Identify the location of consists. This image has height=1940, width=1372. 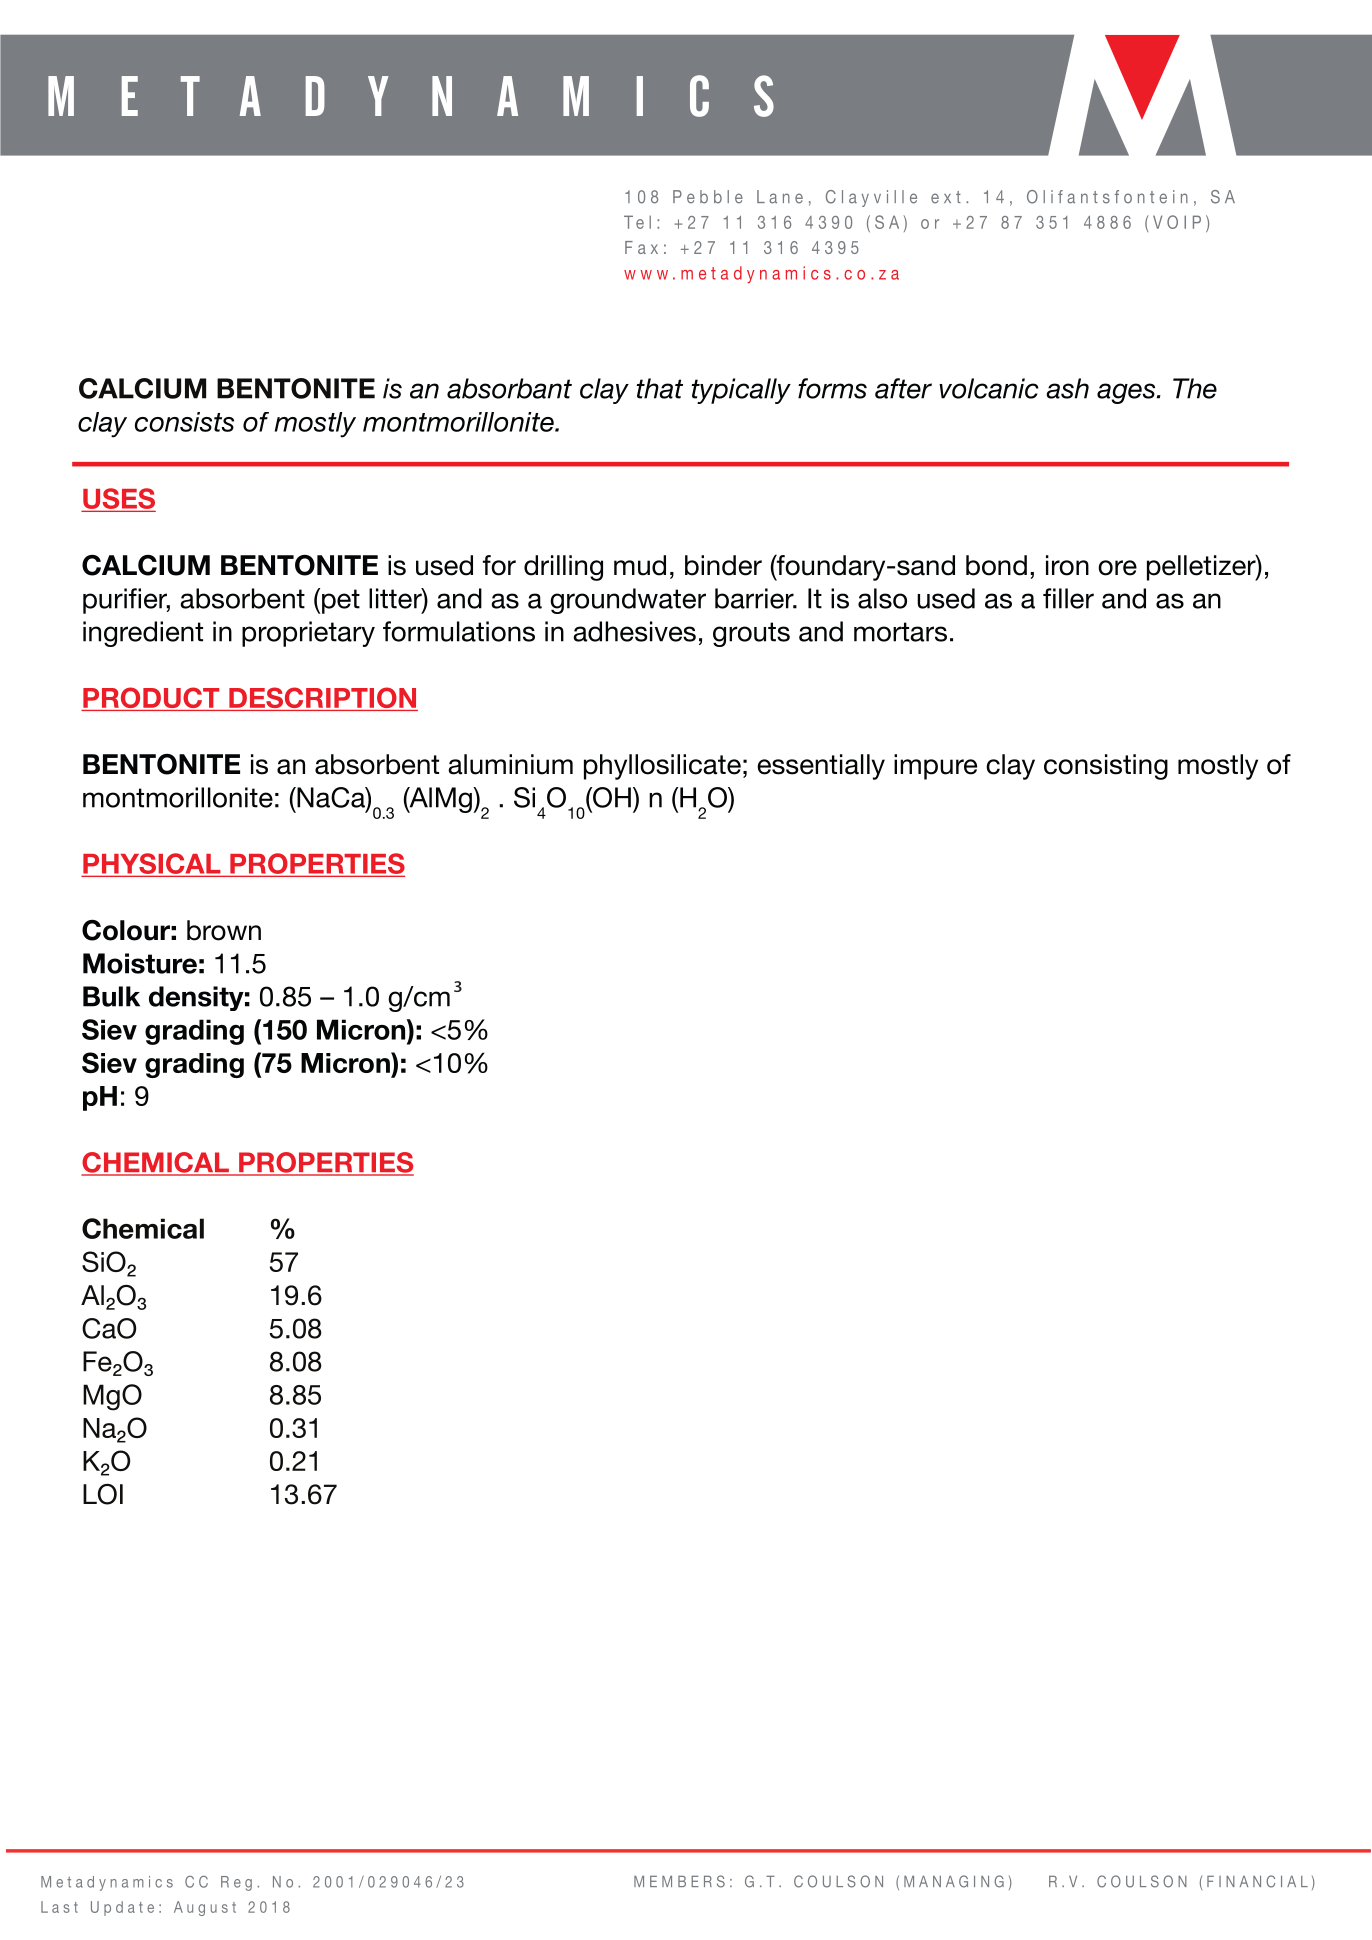
(184, 422).
